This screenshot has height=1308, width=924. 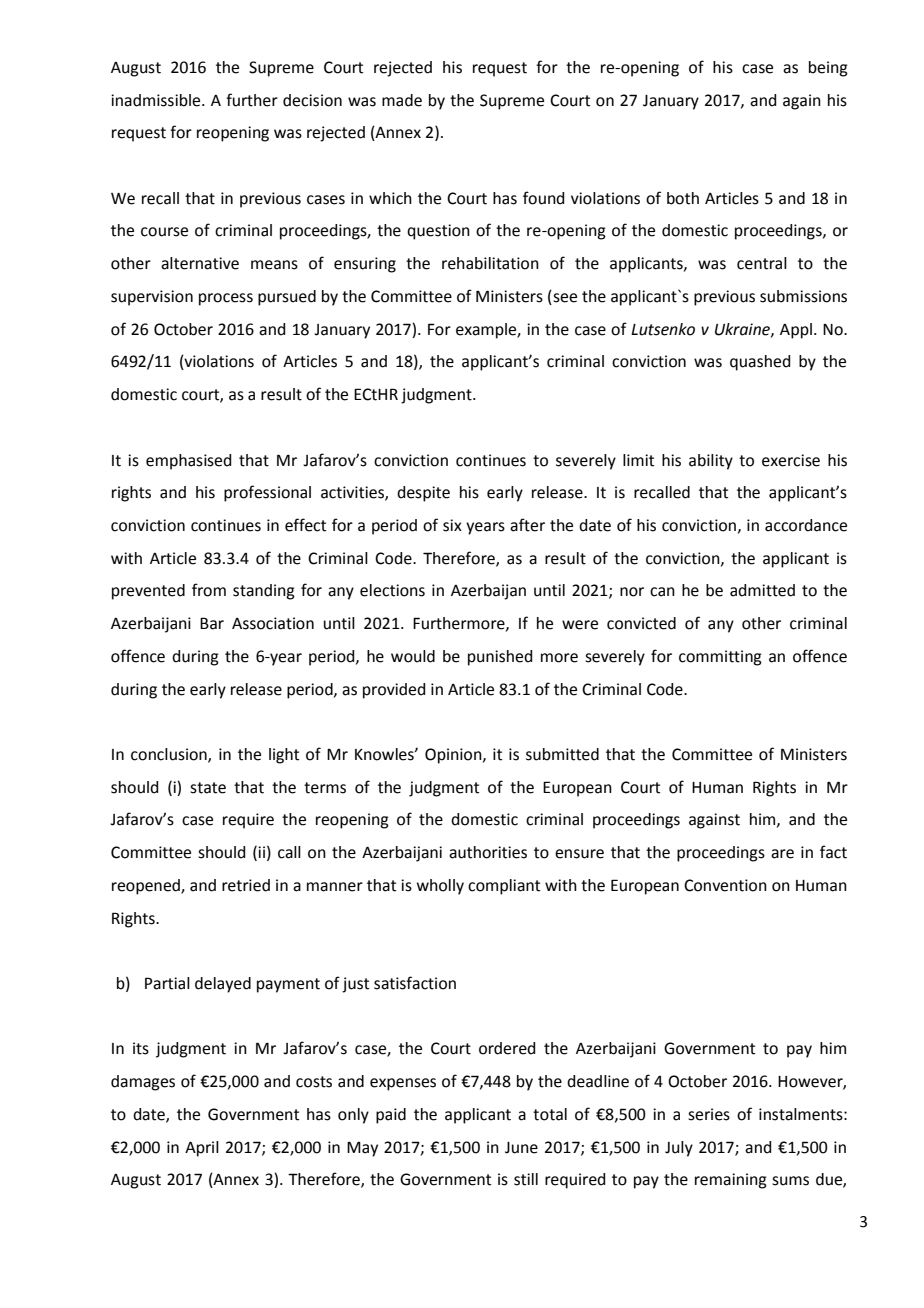 I want to click on being, so click(x=828, y=69).
